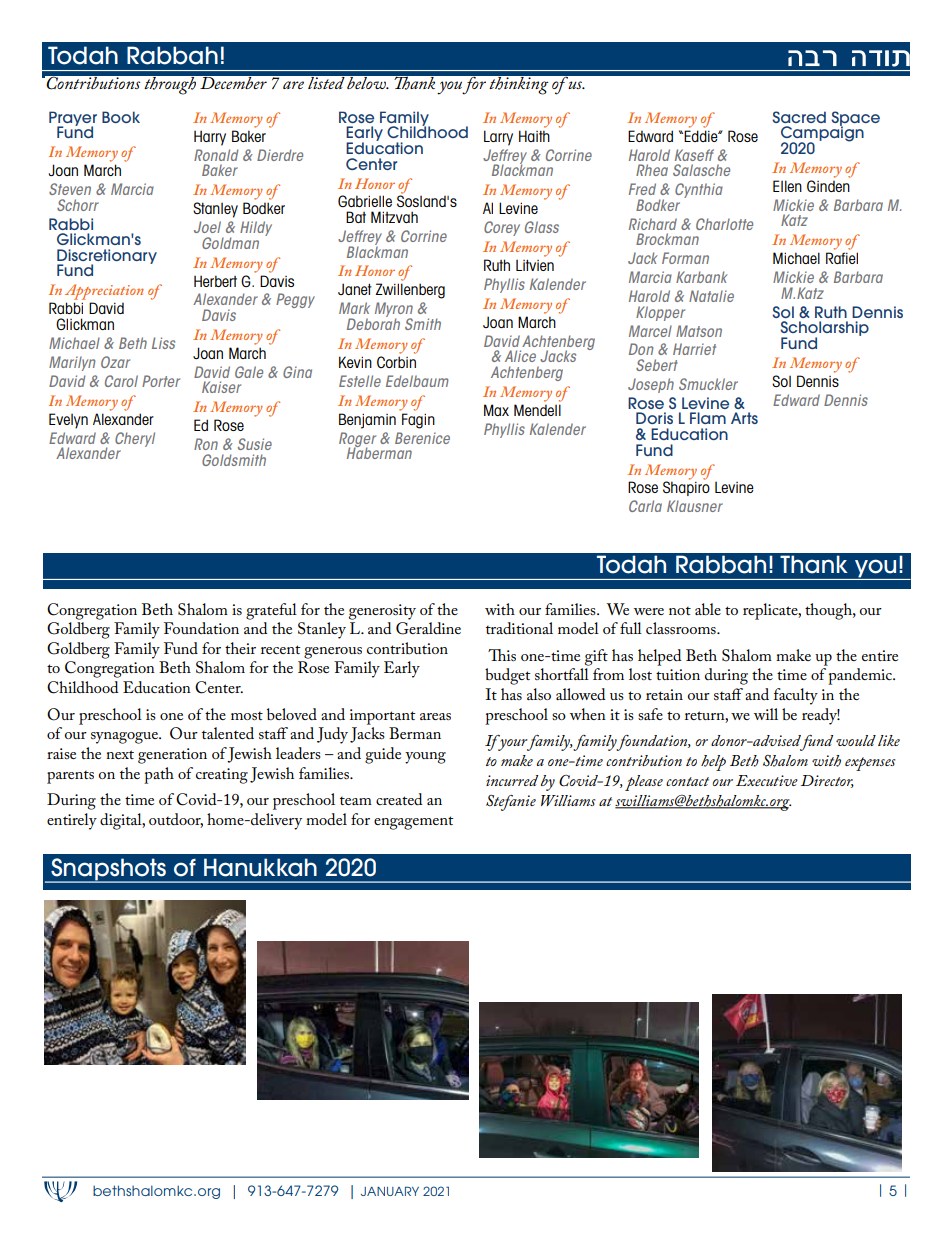  What do you see at coordinates (240, 648) in the page?
I see `their` at bounding box center [240, 648].
